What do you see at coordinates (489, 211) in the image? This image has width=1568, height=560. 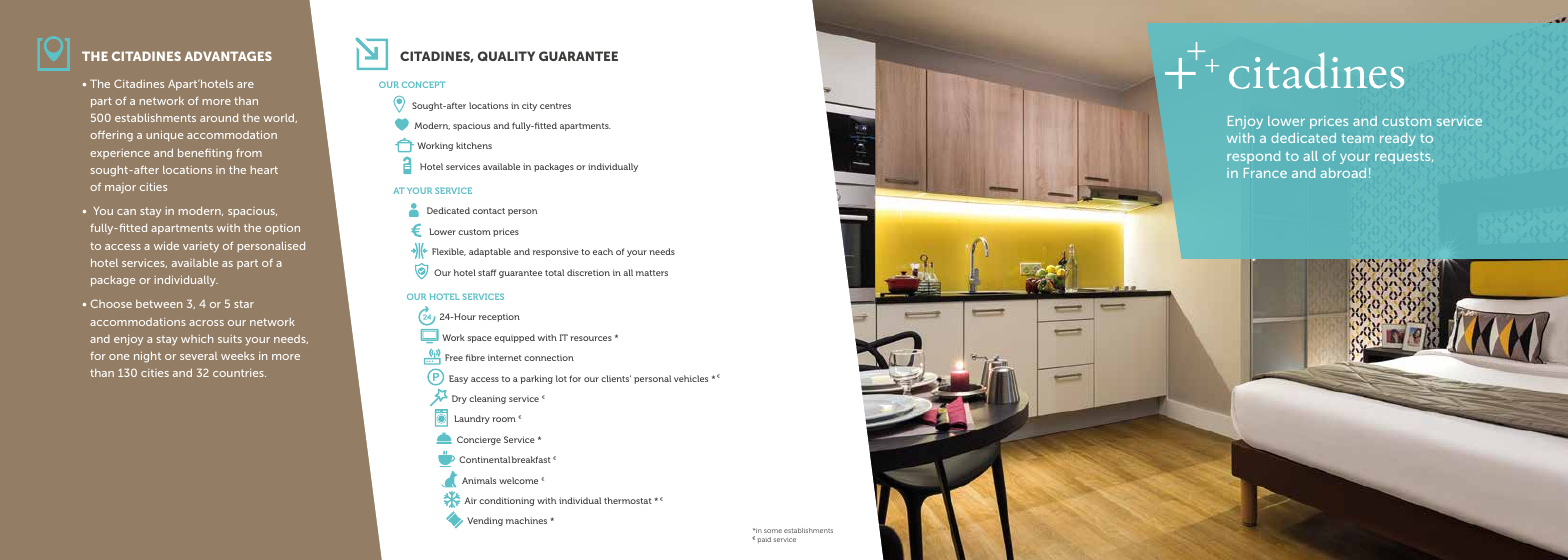 I see `contact` at bounding box center [489, 211].
